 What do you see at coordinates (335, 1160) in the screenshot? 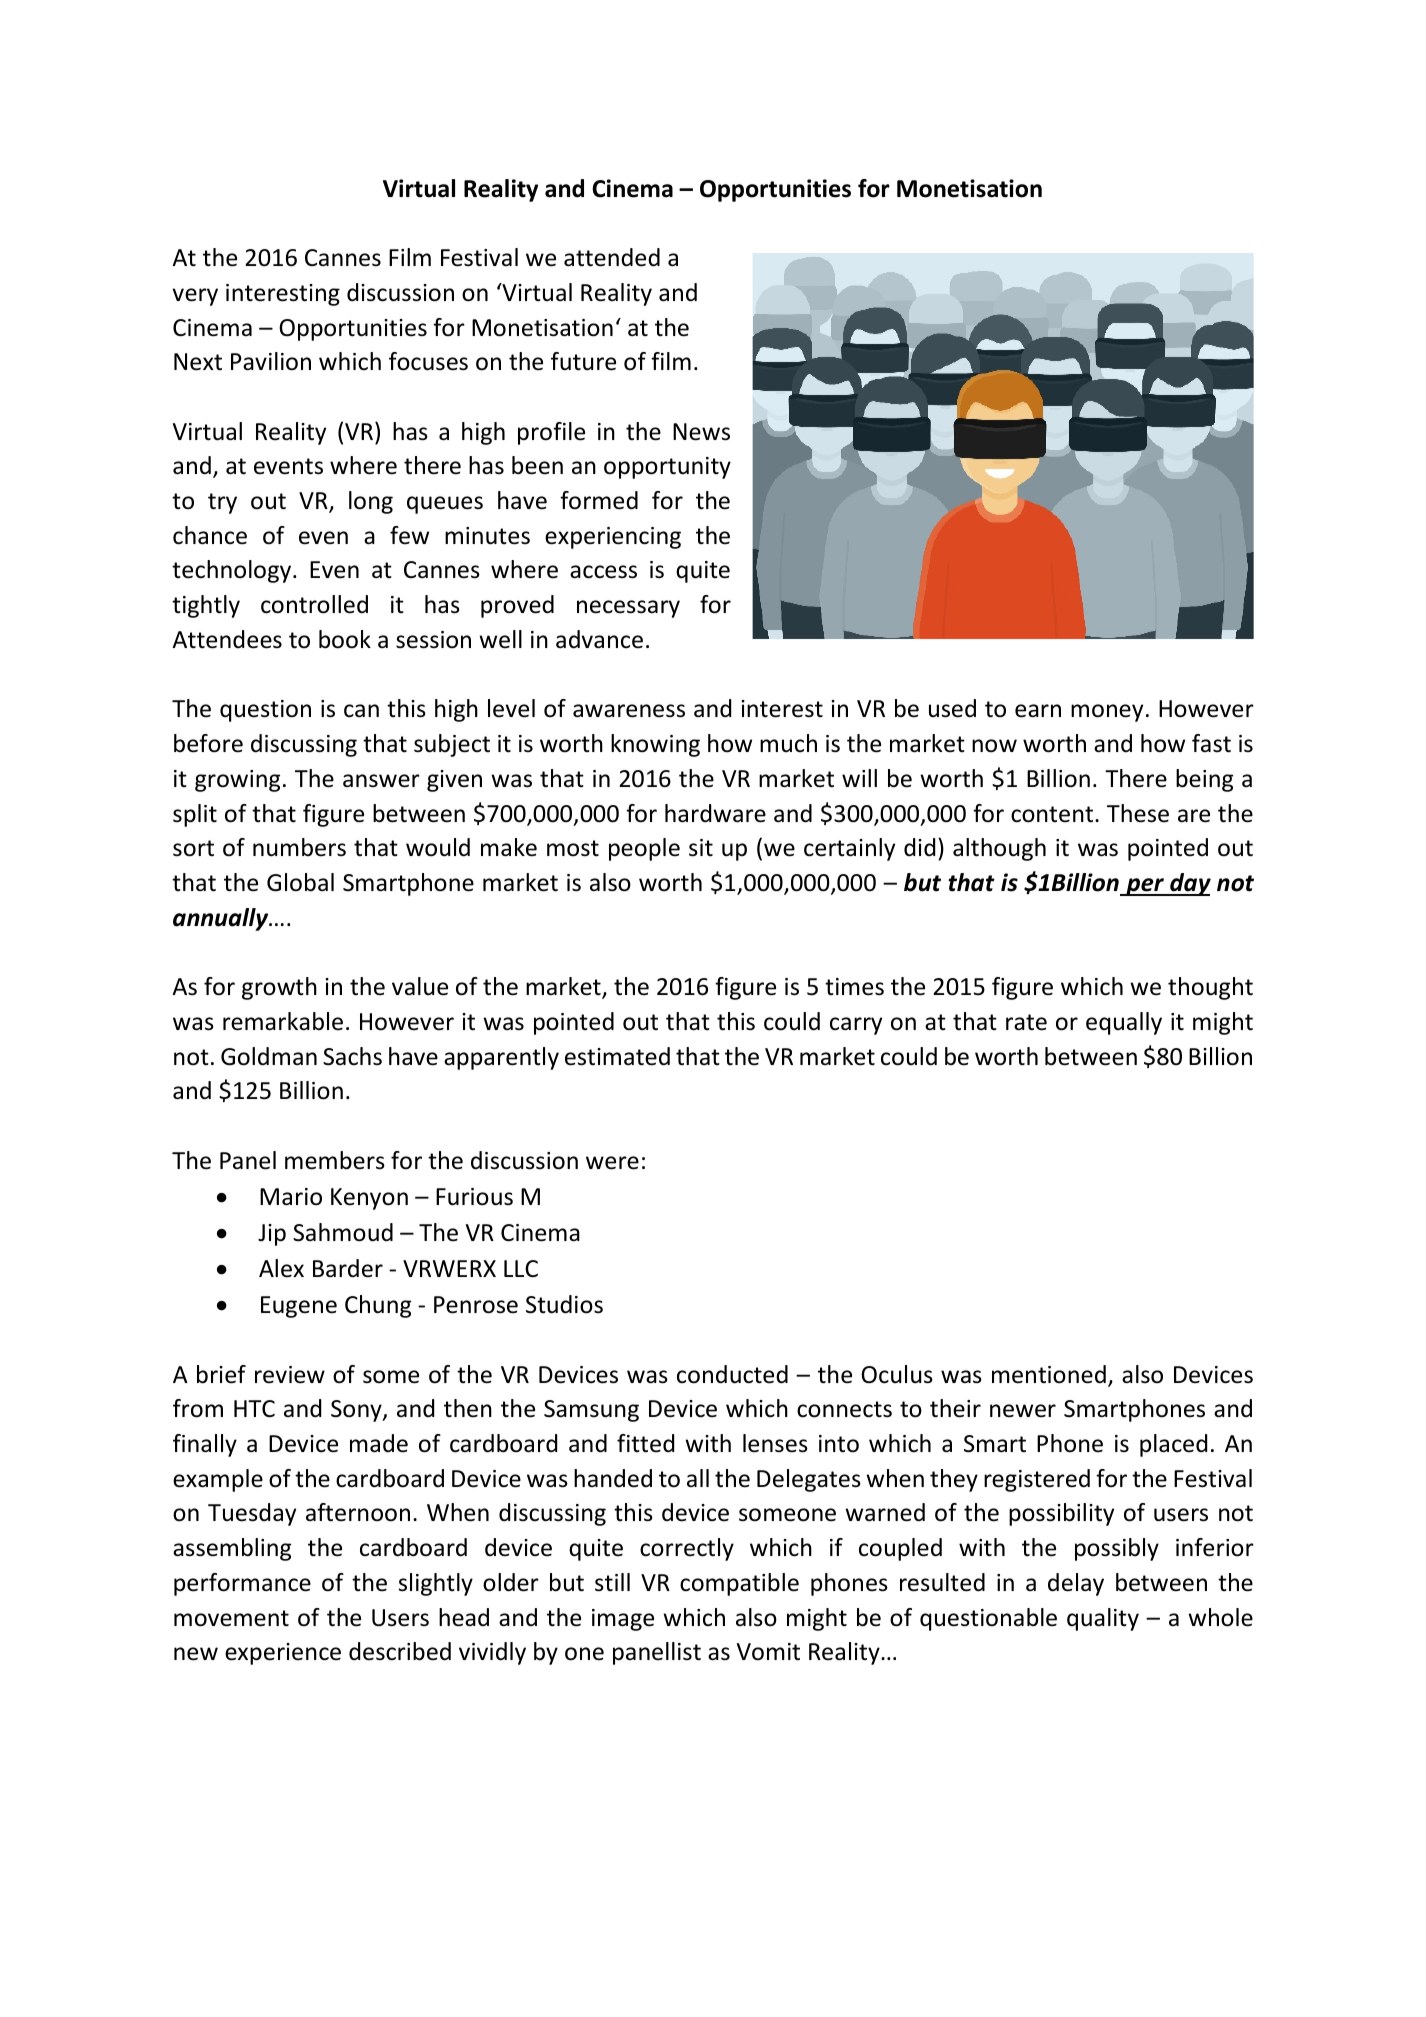
I see `members` at bounding box center [335, 1160].
